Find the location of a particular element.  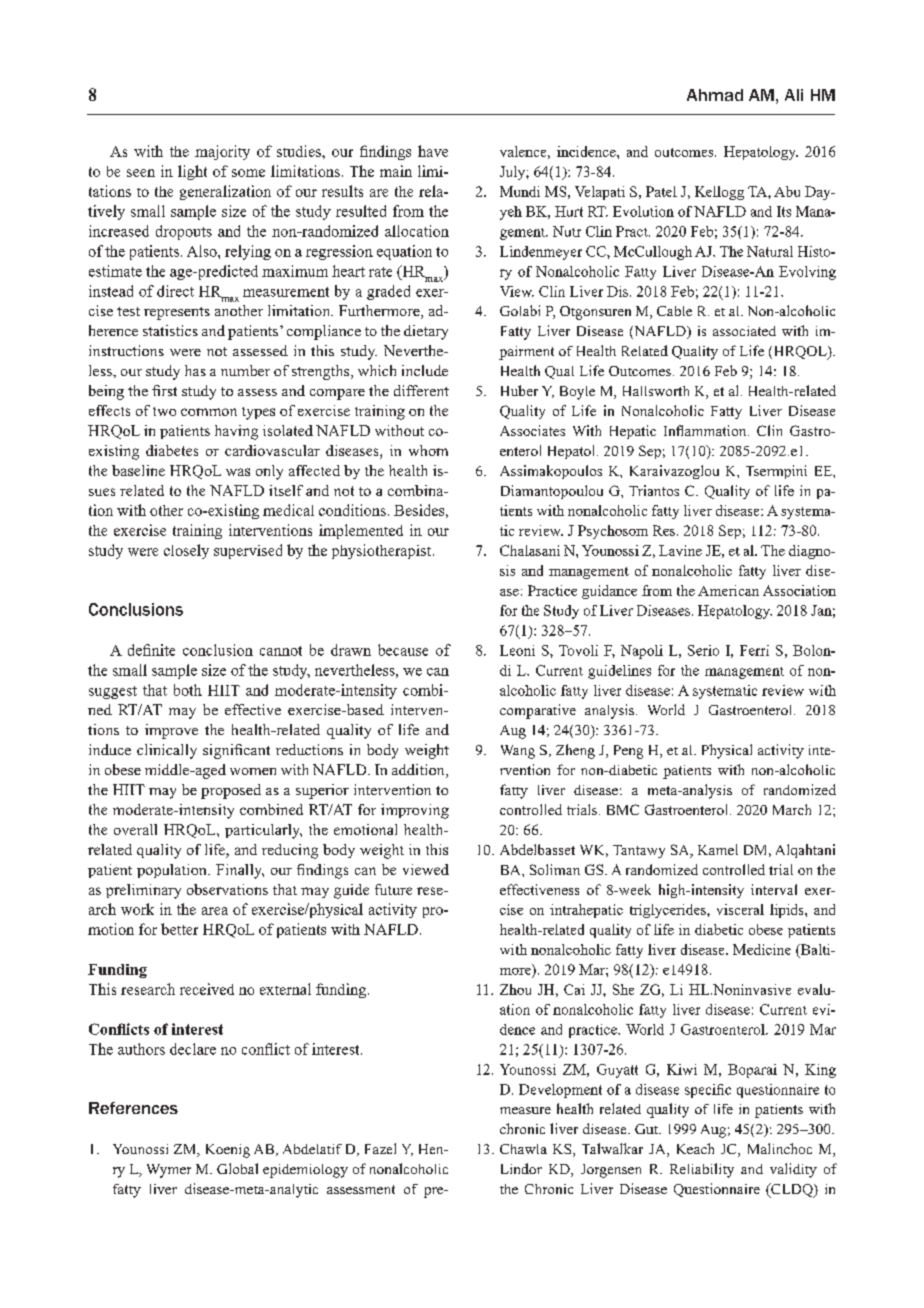

Ahmad is located at coordinates (715, 95).
